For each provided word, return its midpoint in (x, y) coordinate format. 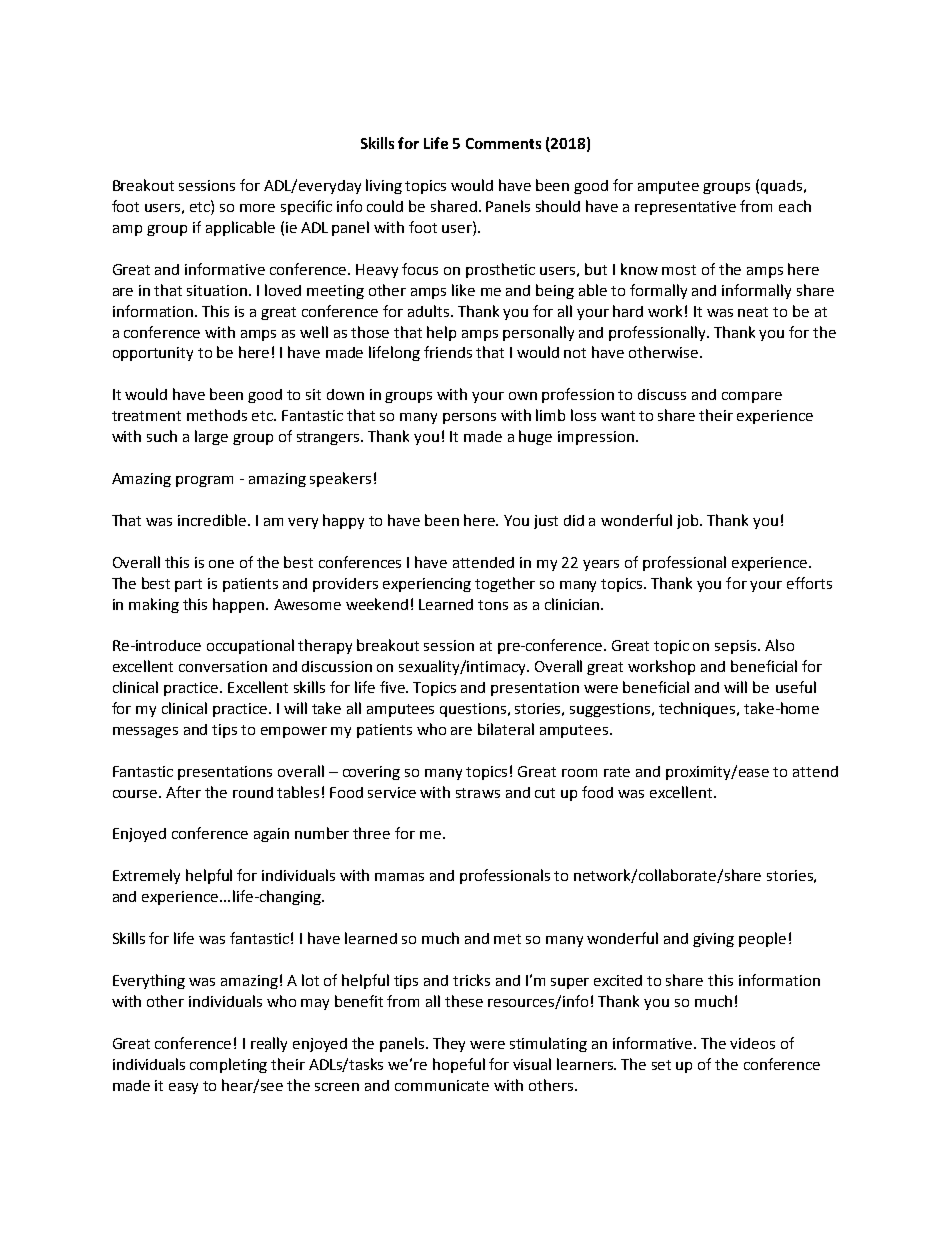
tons (493, 605)
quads (783, 187)
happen (240, 605)
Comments (503, 143)
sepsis (737, 647)
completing (228, 1065)
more (257, 208)
